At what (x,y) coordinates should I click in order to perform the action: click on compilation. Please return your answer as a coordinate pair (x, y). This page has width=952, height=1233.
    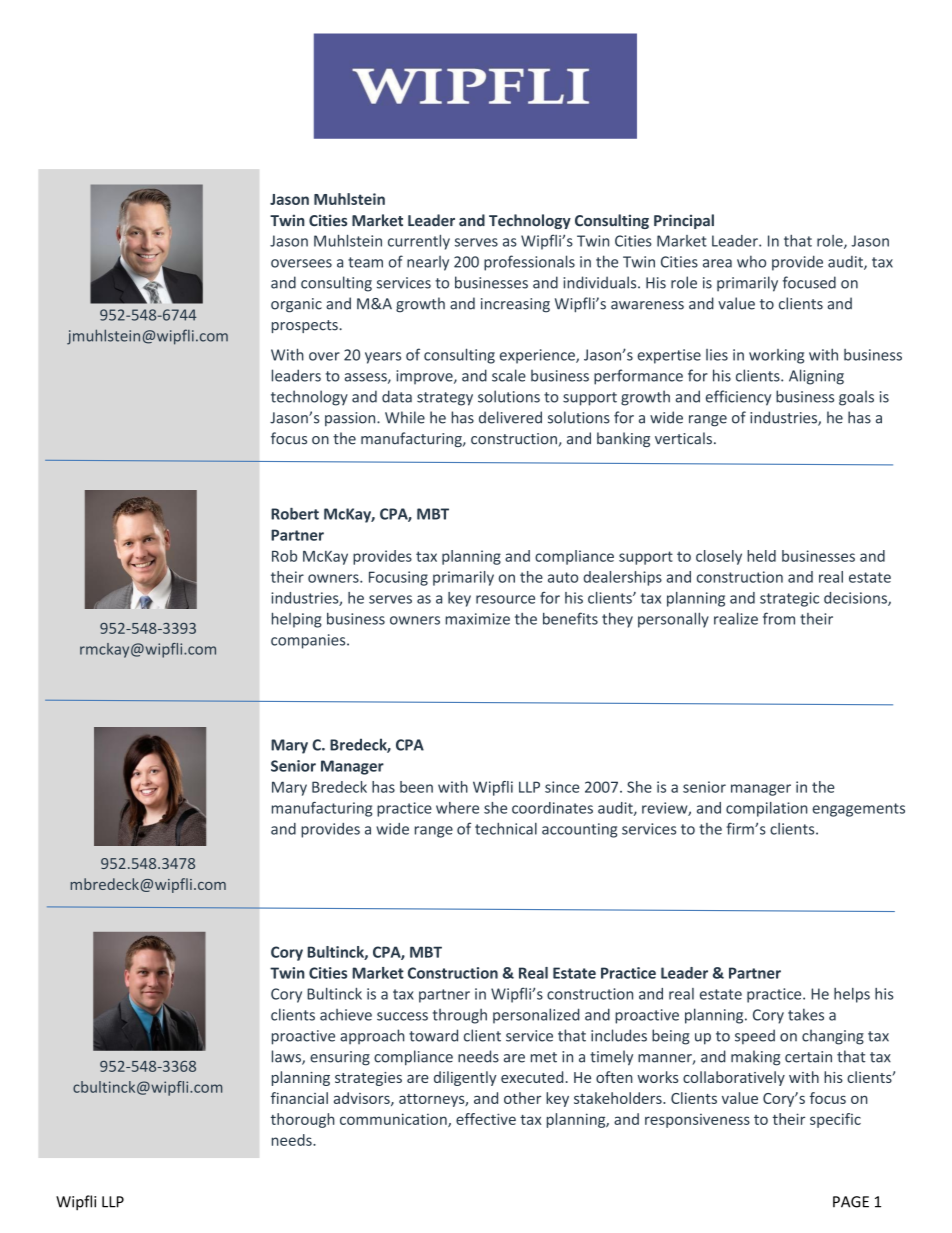
    Looking at the image, I should click on (766, 809).
